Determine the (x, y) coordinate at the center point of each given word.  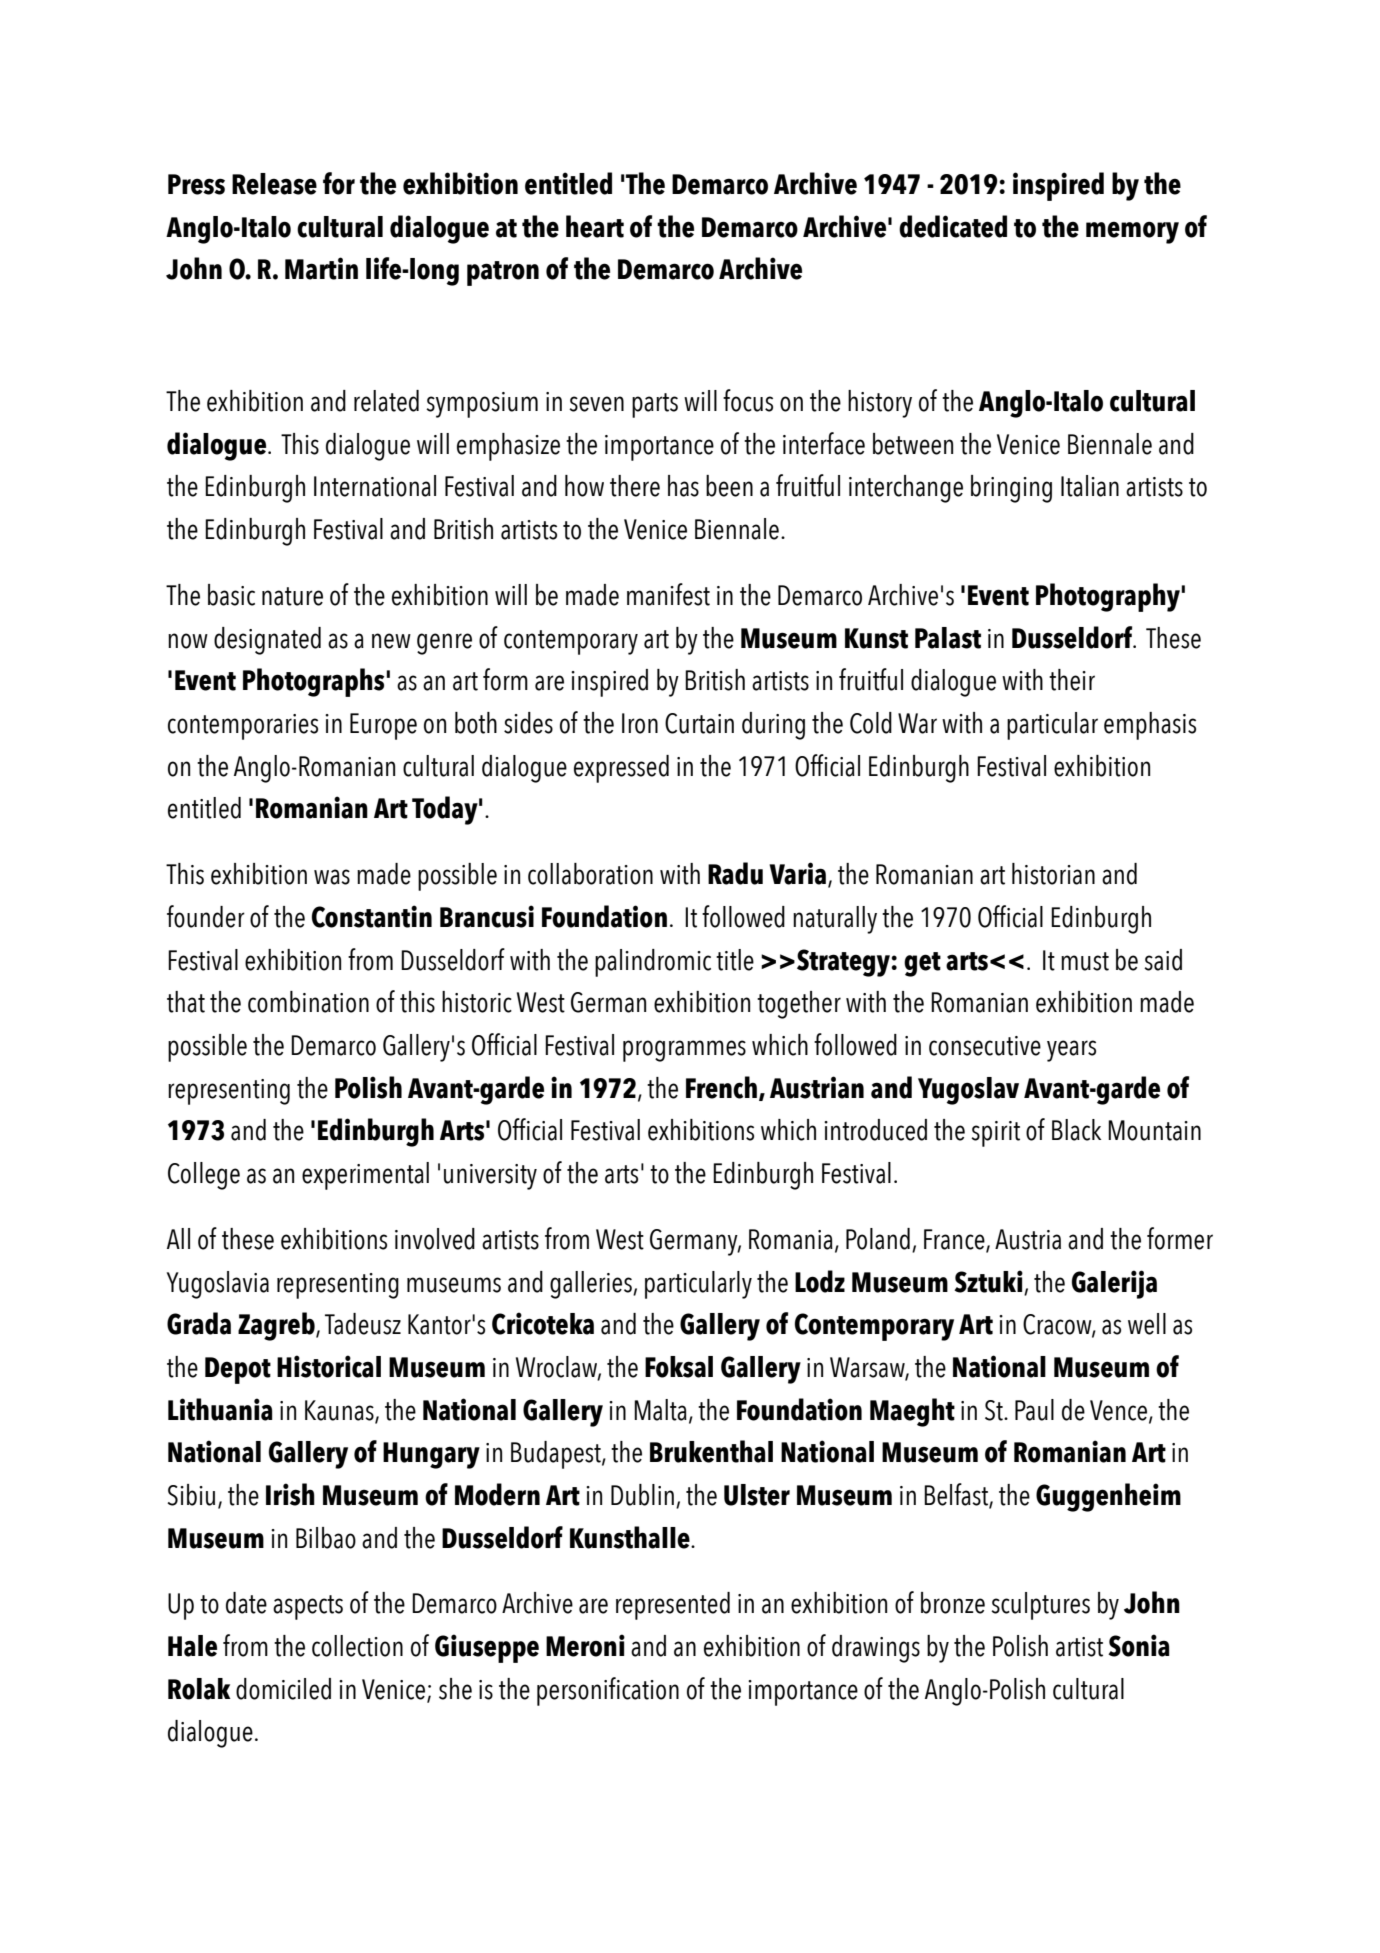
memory (1132, 232)
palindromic (653, 963)
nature (292, 596)
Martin (321, 268)
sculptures (1040, 1606)
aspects (308, 1607)
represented (673, 1606)
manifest (668, 594)
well (1147, 1324)
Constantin (372, 916)
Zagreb (277, 1326)
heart (595, 226)
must (1085, 961)
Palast (948, 638)
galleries (592, 1285)
